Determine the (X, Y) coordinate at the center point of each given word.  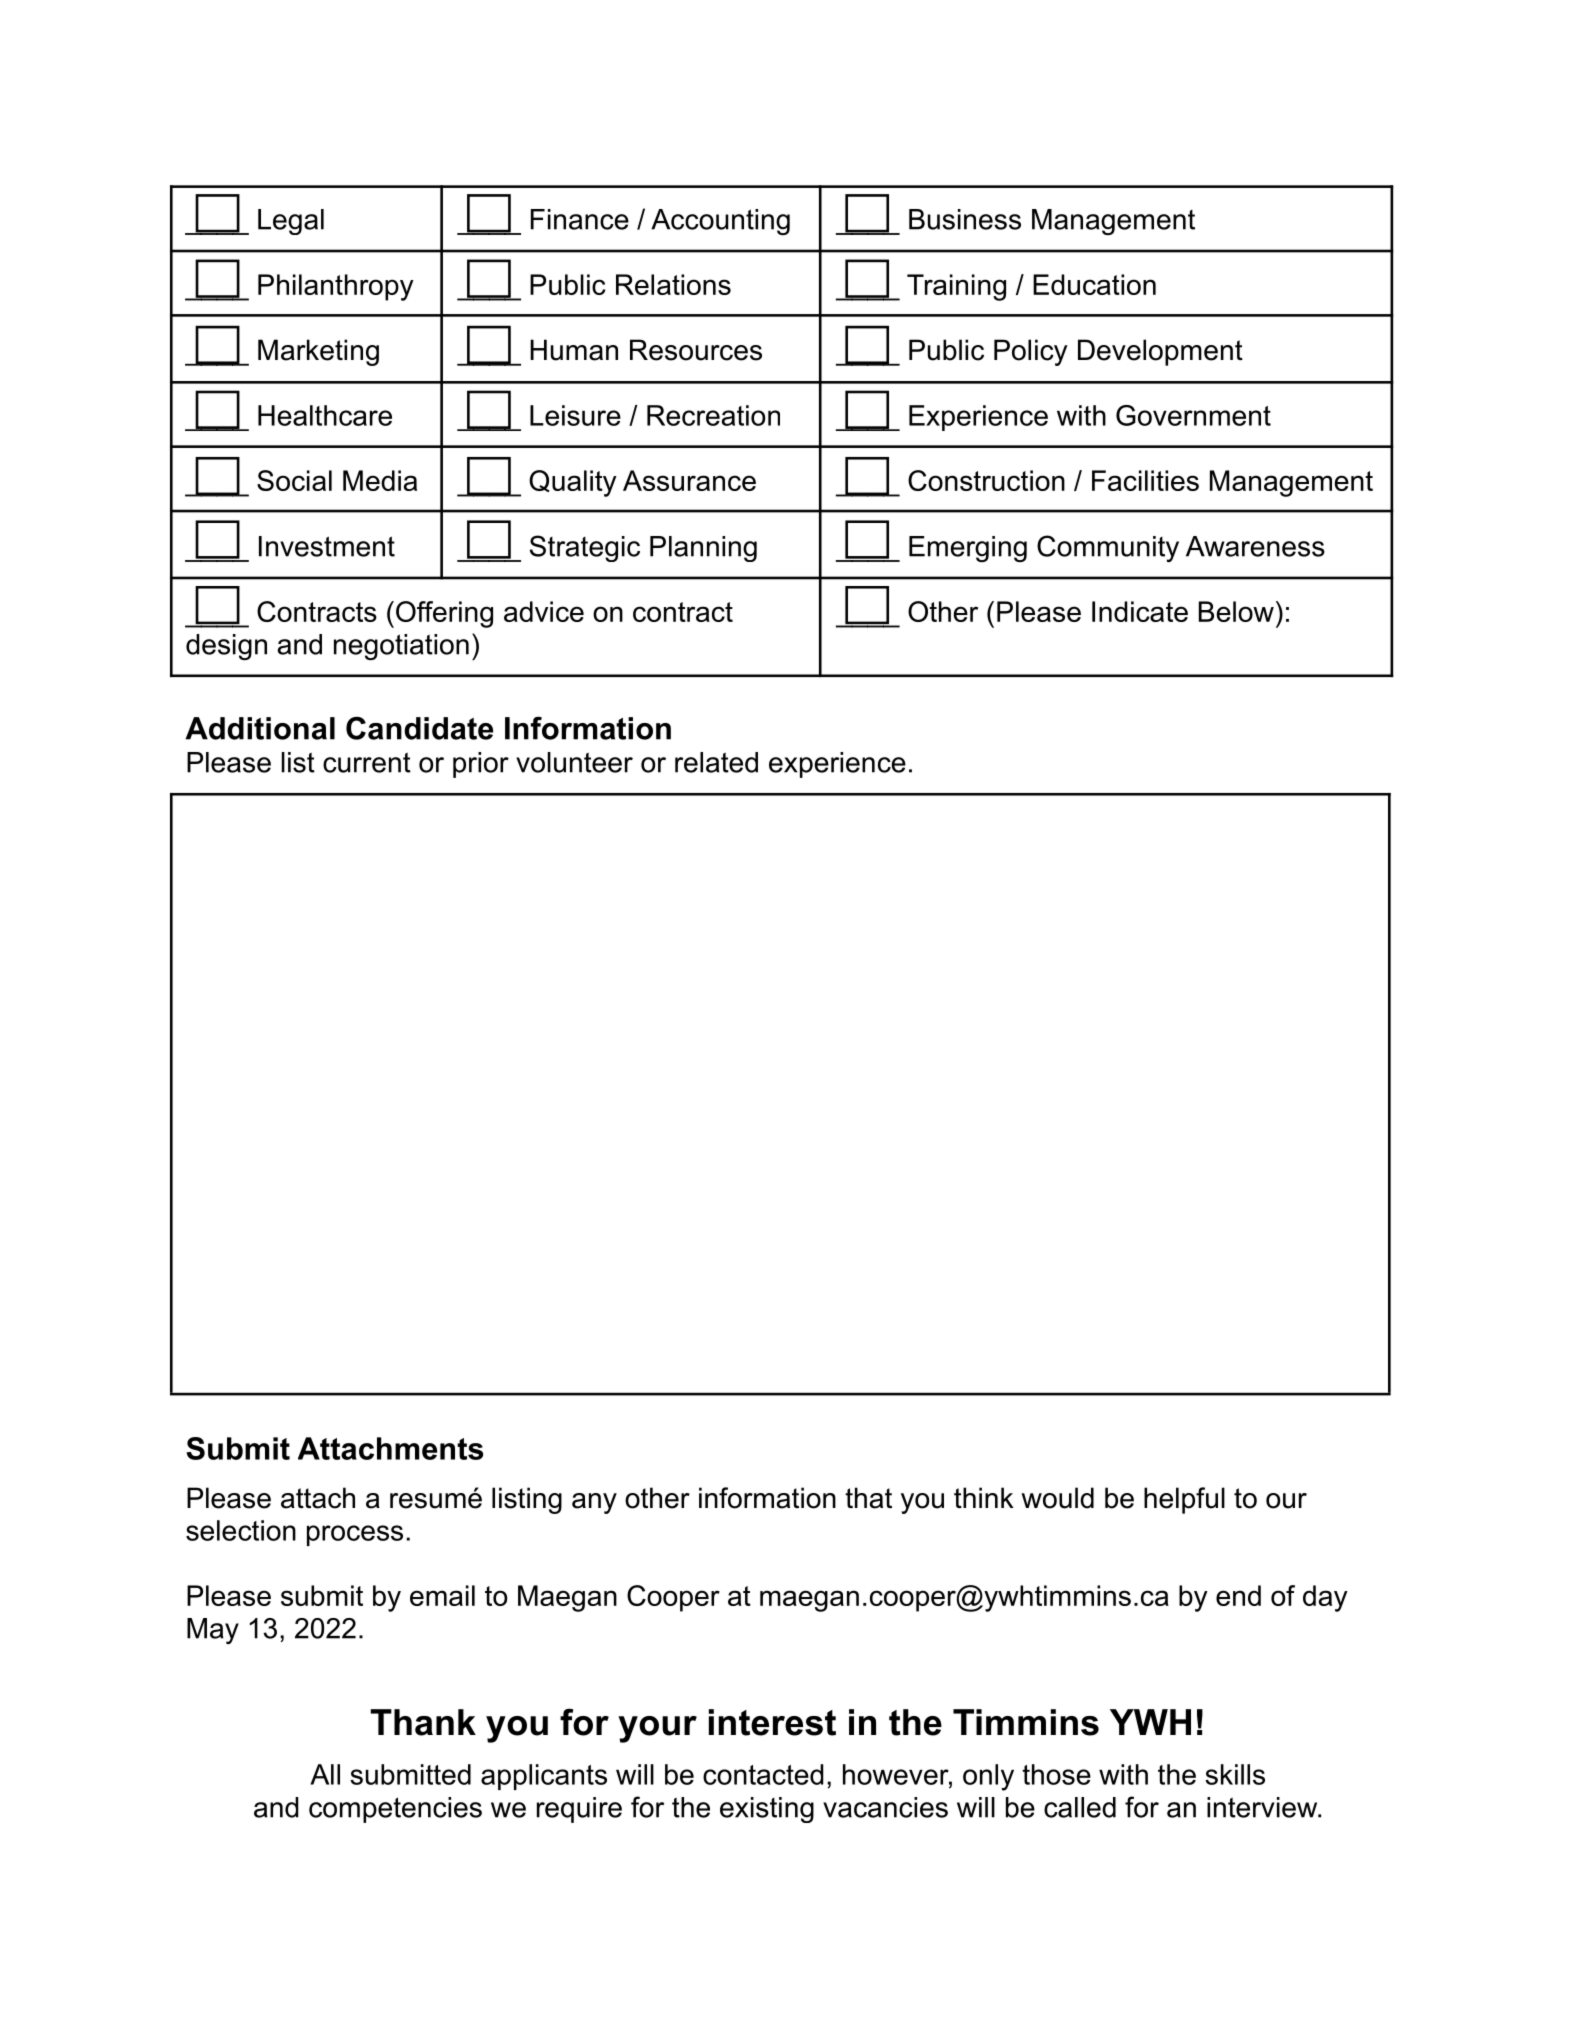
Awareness (1255, 546)
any (594, 1503)
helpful (1184, 1500)
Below (1236, 611)
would (1057, 1498)
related (716, 762)
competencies (395, 1810)
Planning (703, 549)
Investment (327, 546)
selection (241, 1530)
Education (1094, 284)
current (367, 762)
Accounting (720, 222)
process (355, 1535)
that (868, 1498)
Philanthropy (336, 287)
